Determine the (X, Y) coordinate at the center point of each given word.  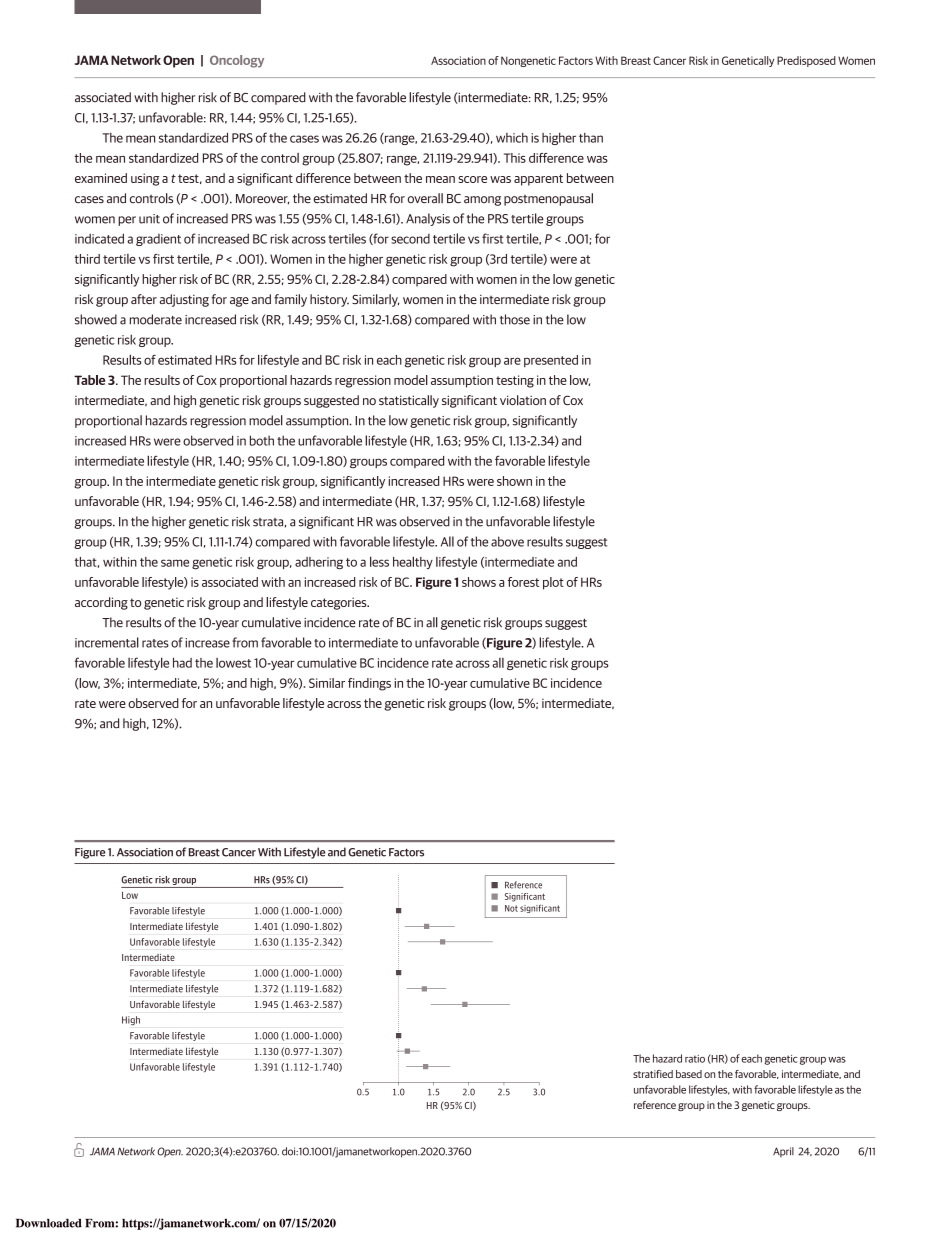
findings (369, 684)
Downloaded (49, 1223)
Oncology (237, 61)
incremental (107, 642)
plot (553, 583)
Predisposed (806, 61)
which (512, 138)
